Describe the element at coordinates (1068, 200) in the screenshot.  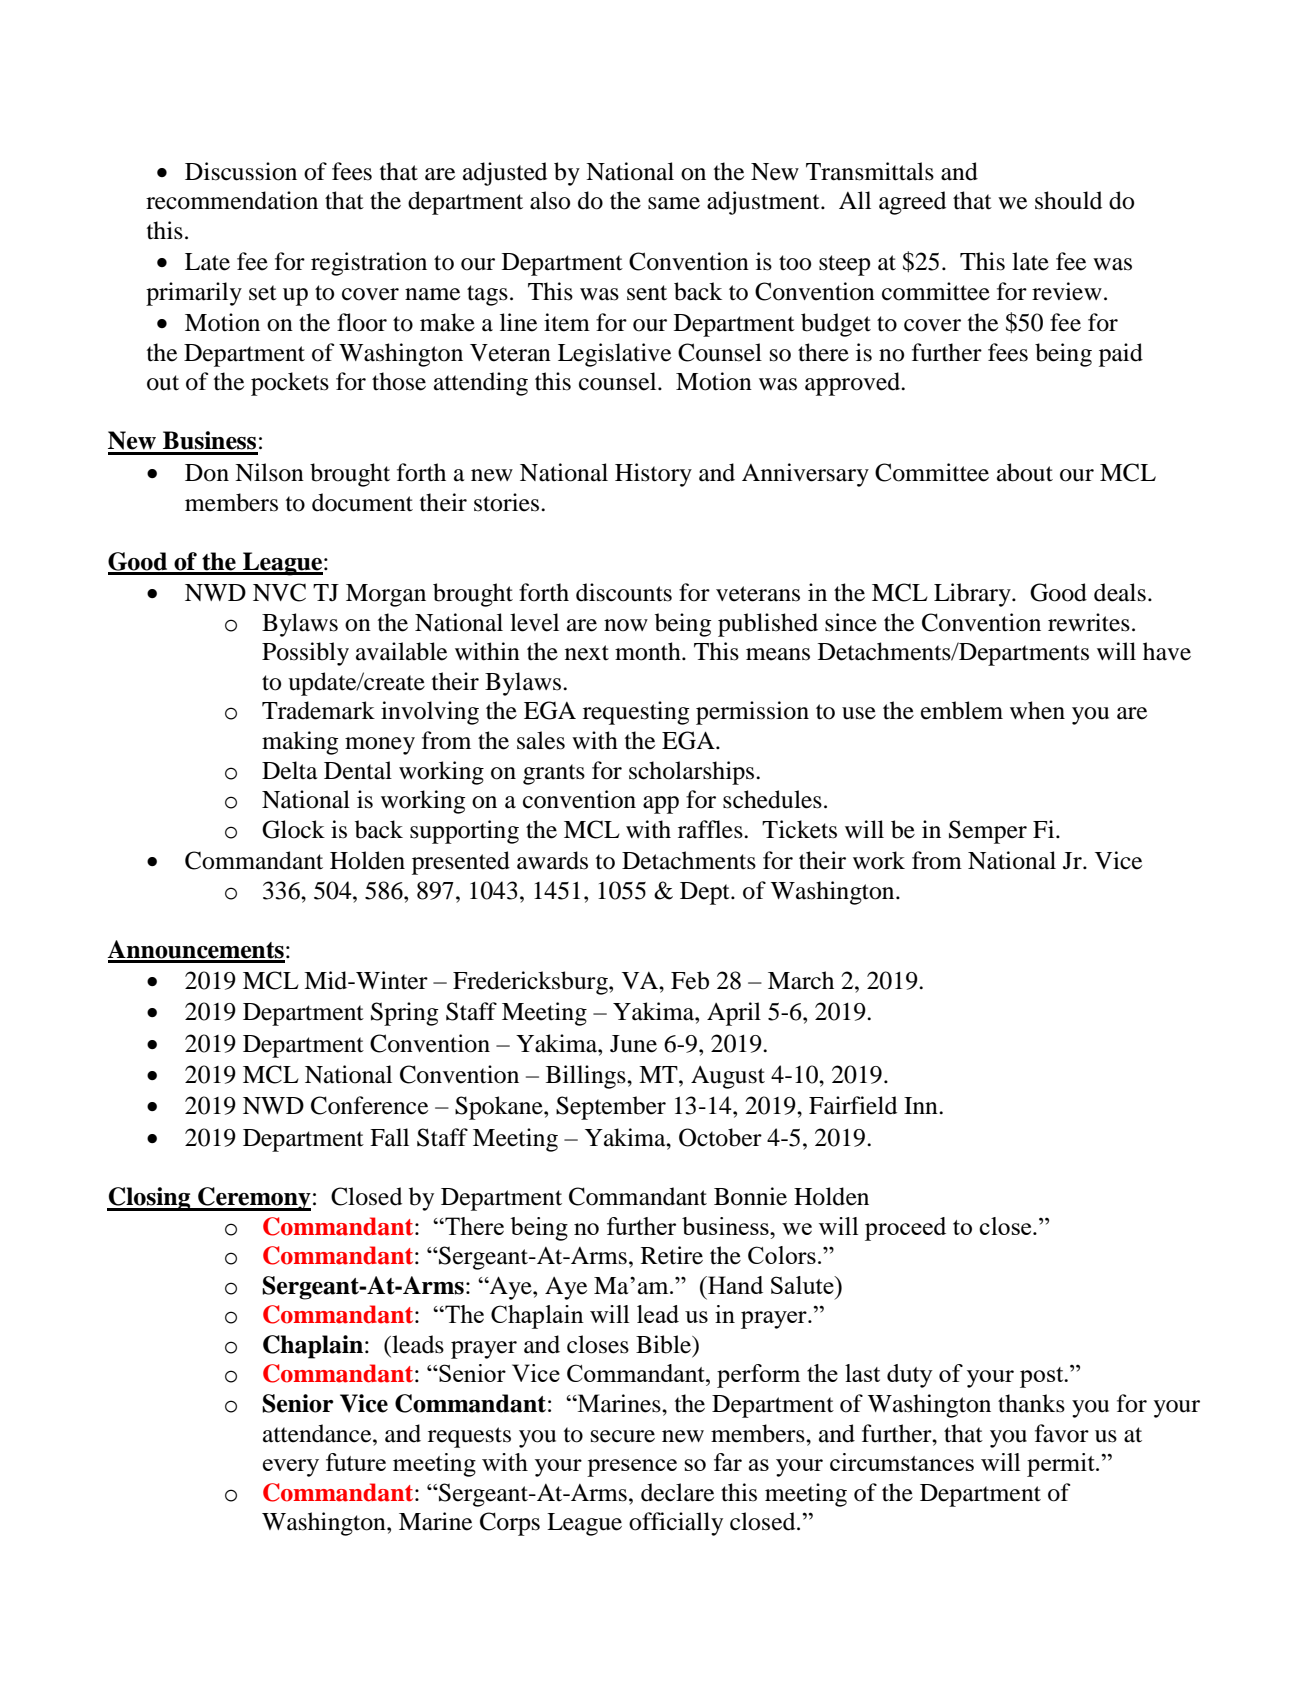
I see `should` at that location.
